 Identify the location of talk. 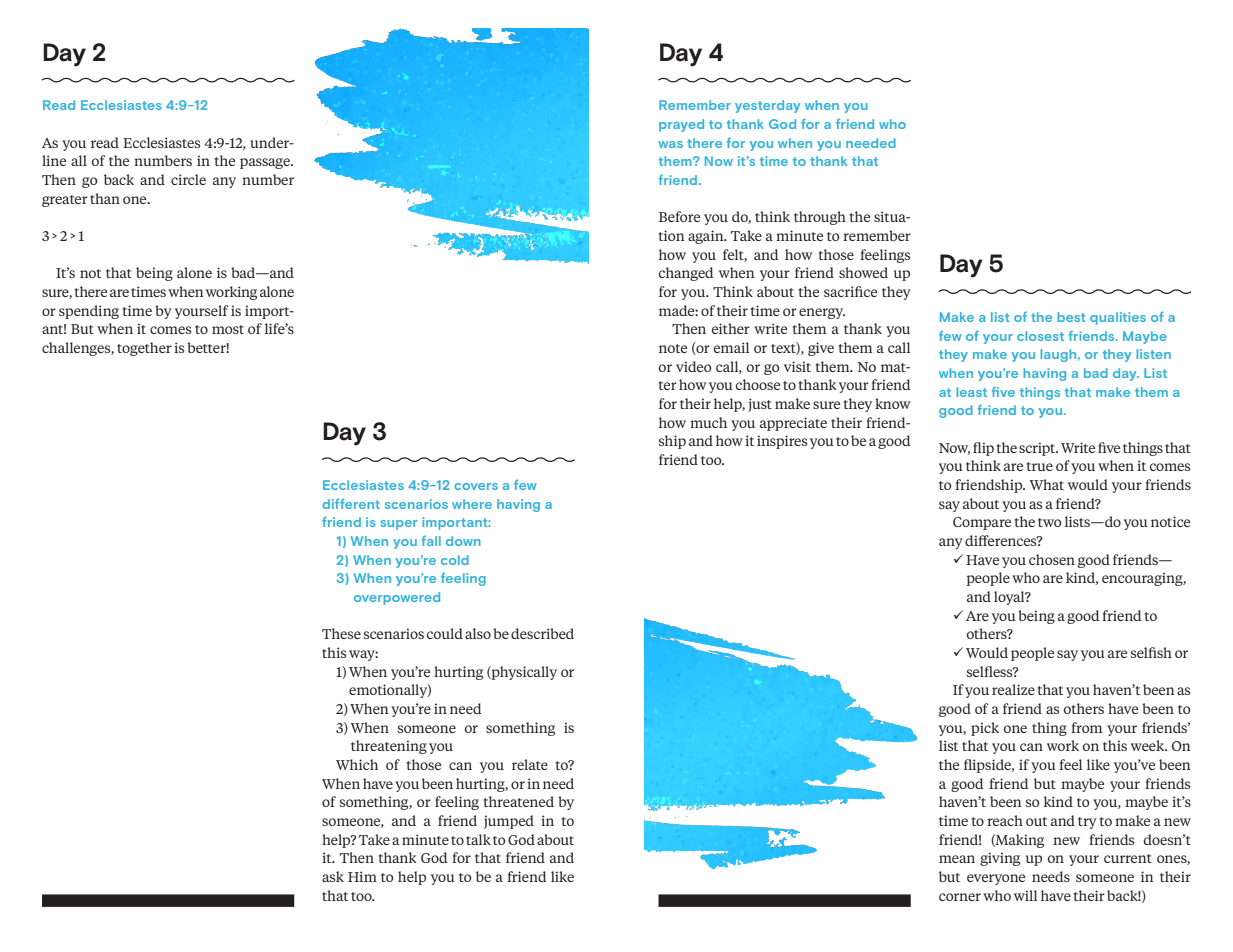
(478, 839).
